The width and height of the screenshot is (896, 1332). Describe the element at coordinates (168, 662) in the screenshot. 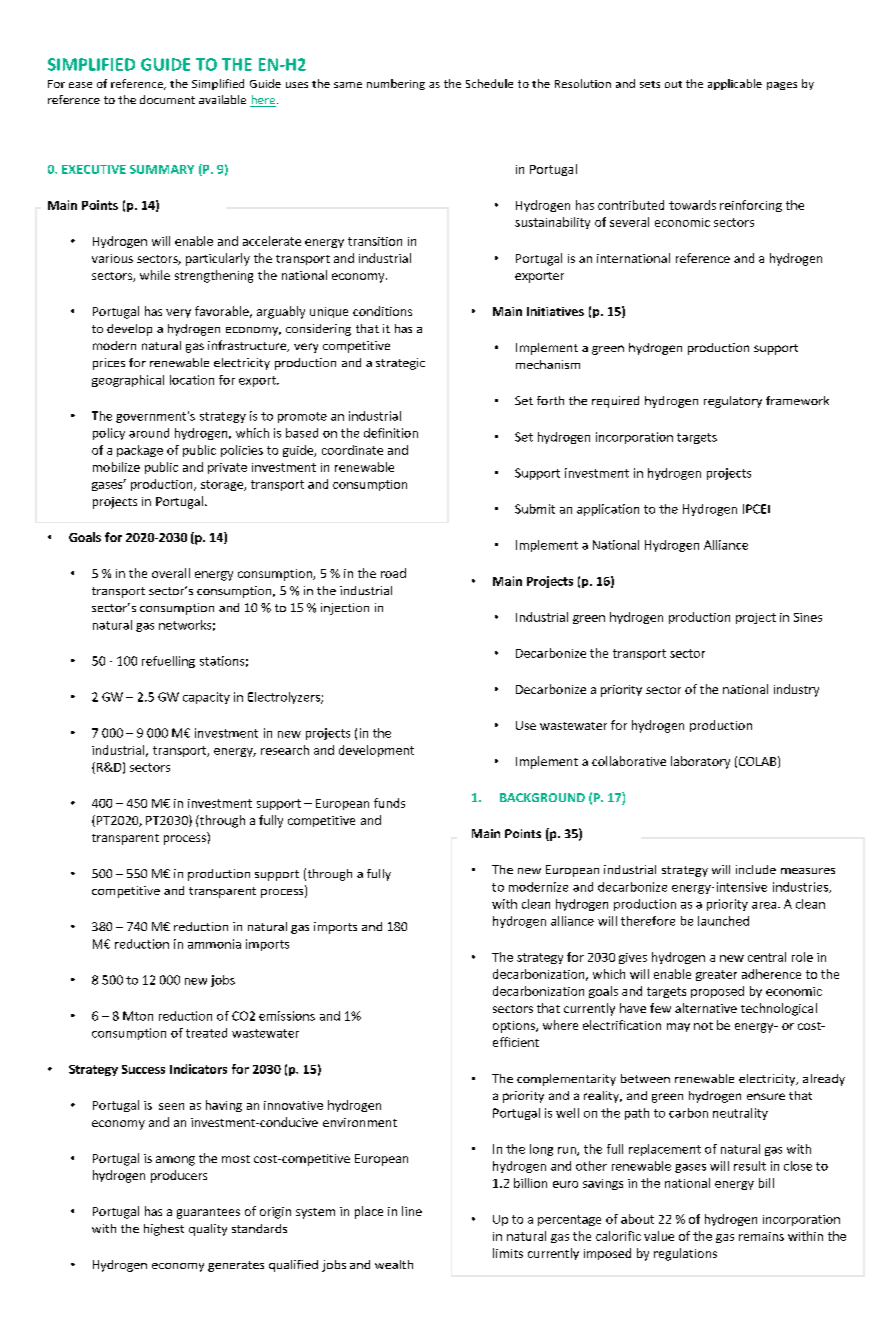

I see `refuelling` at that location.
